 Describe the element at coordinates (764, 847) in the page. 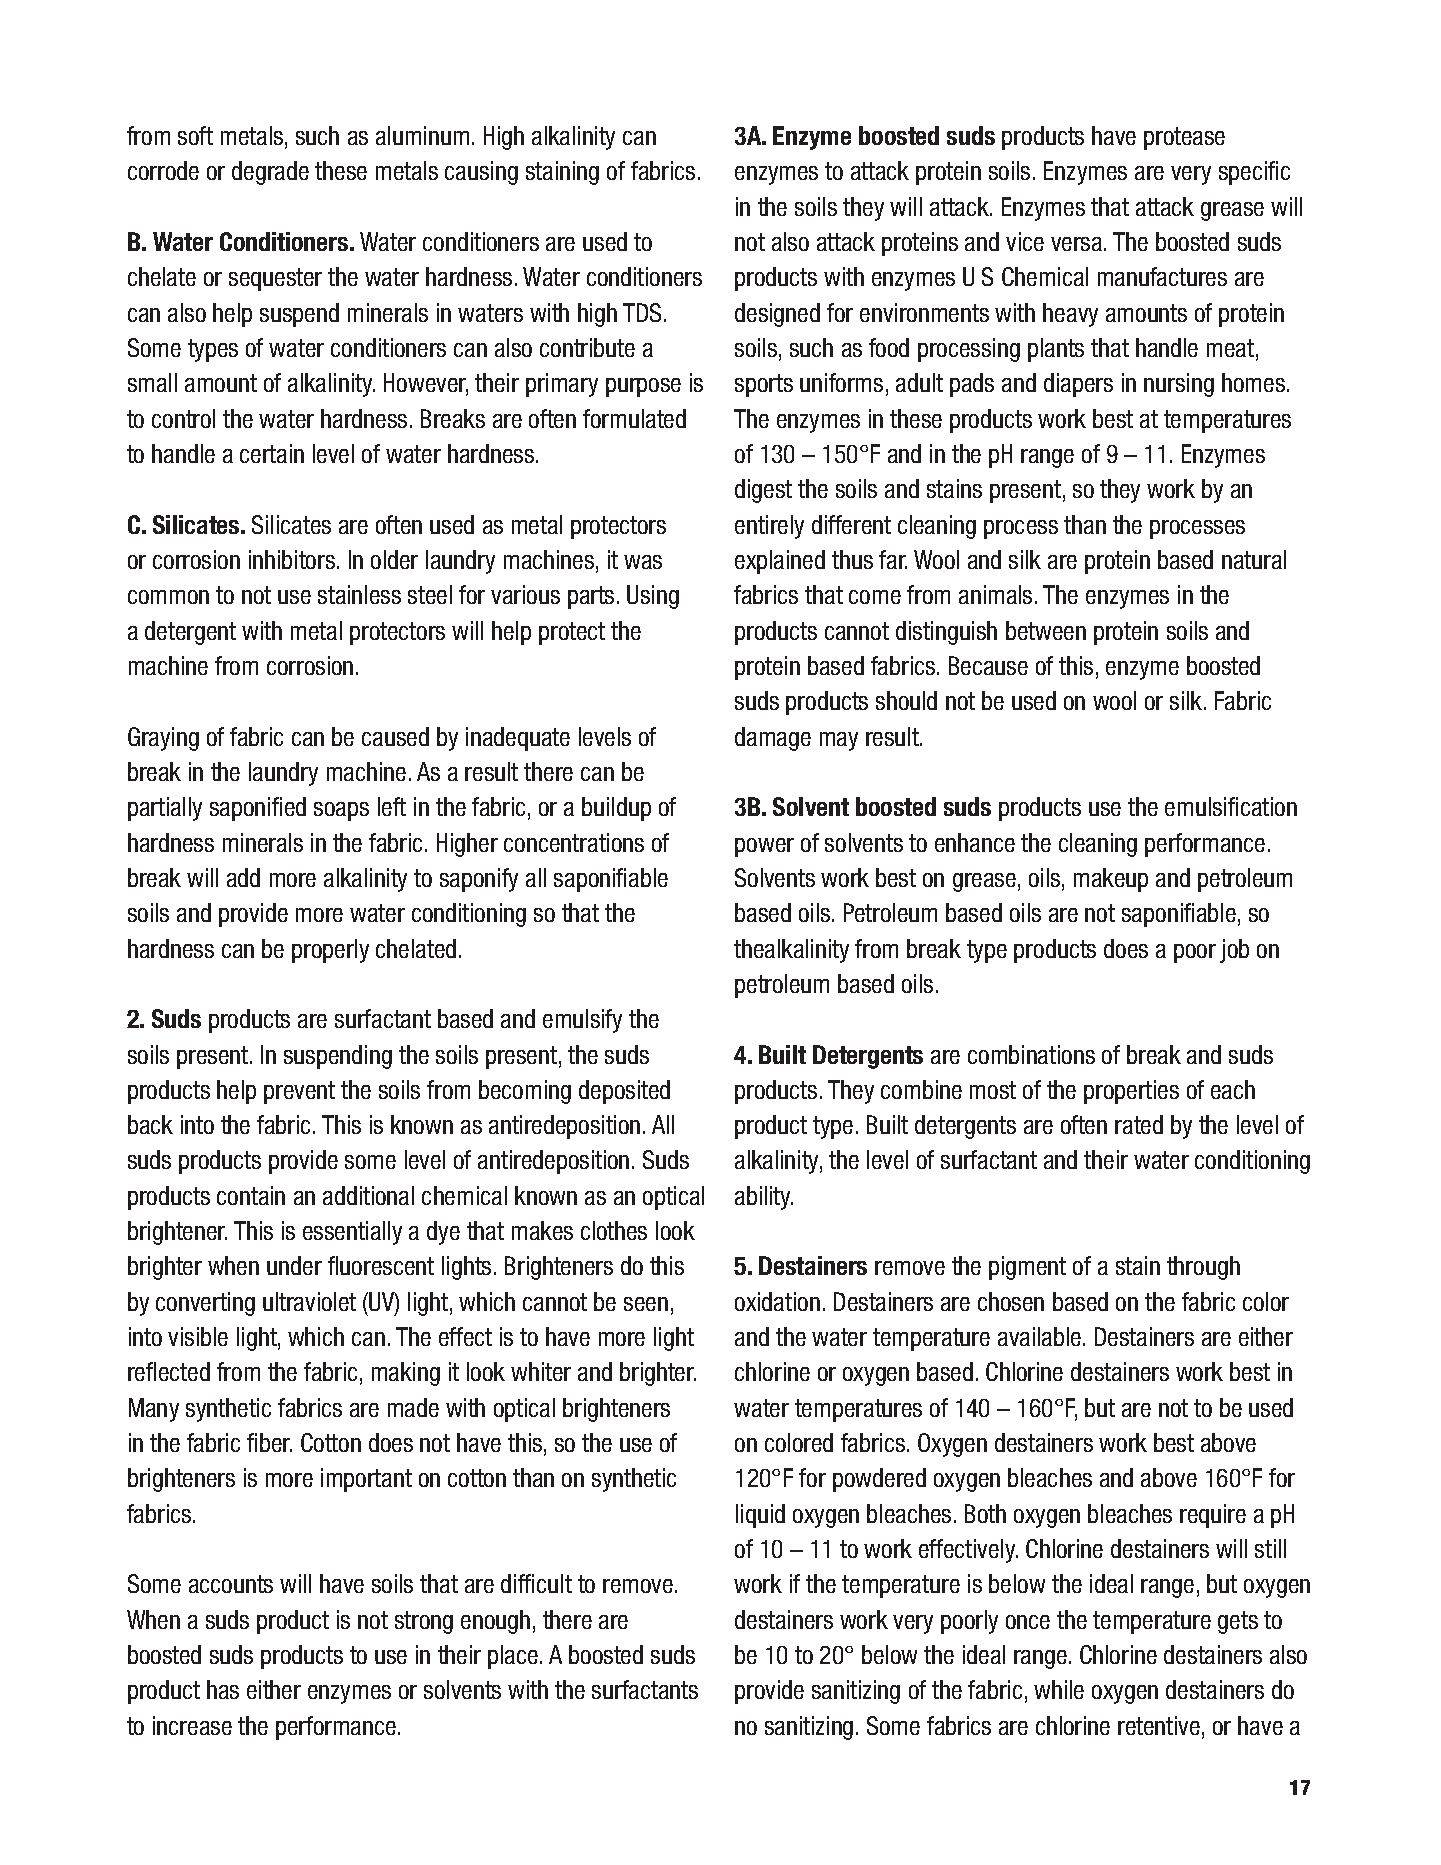

I see `power` at that location.
